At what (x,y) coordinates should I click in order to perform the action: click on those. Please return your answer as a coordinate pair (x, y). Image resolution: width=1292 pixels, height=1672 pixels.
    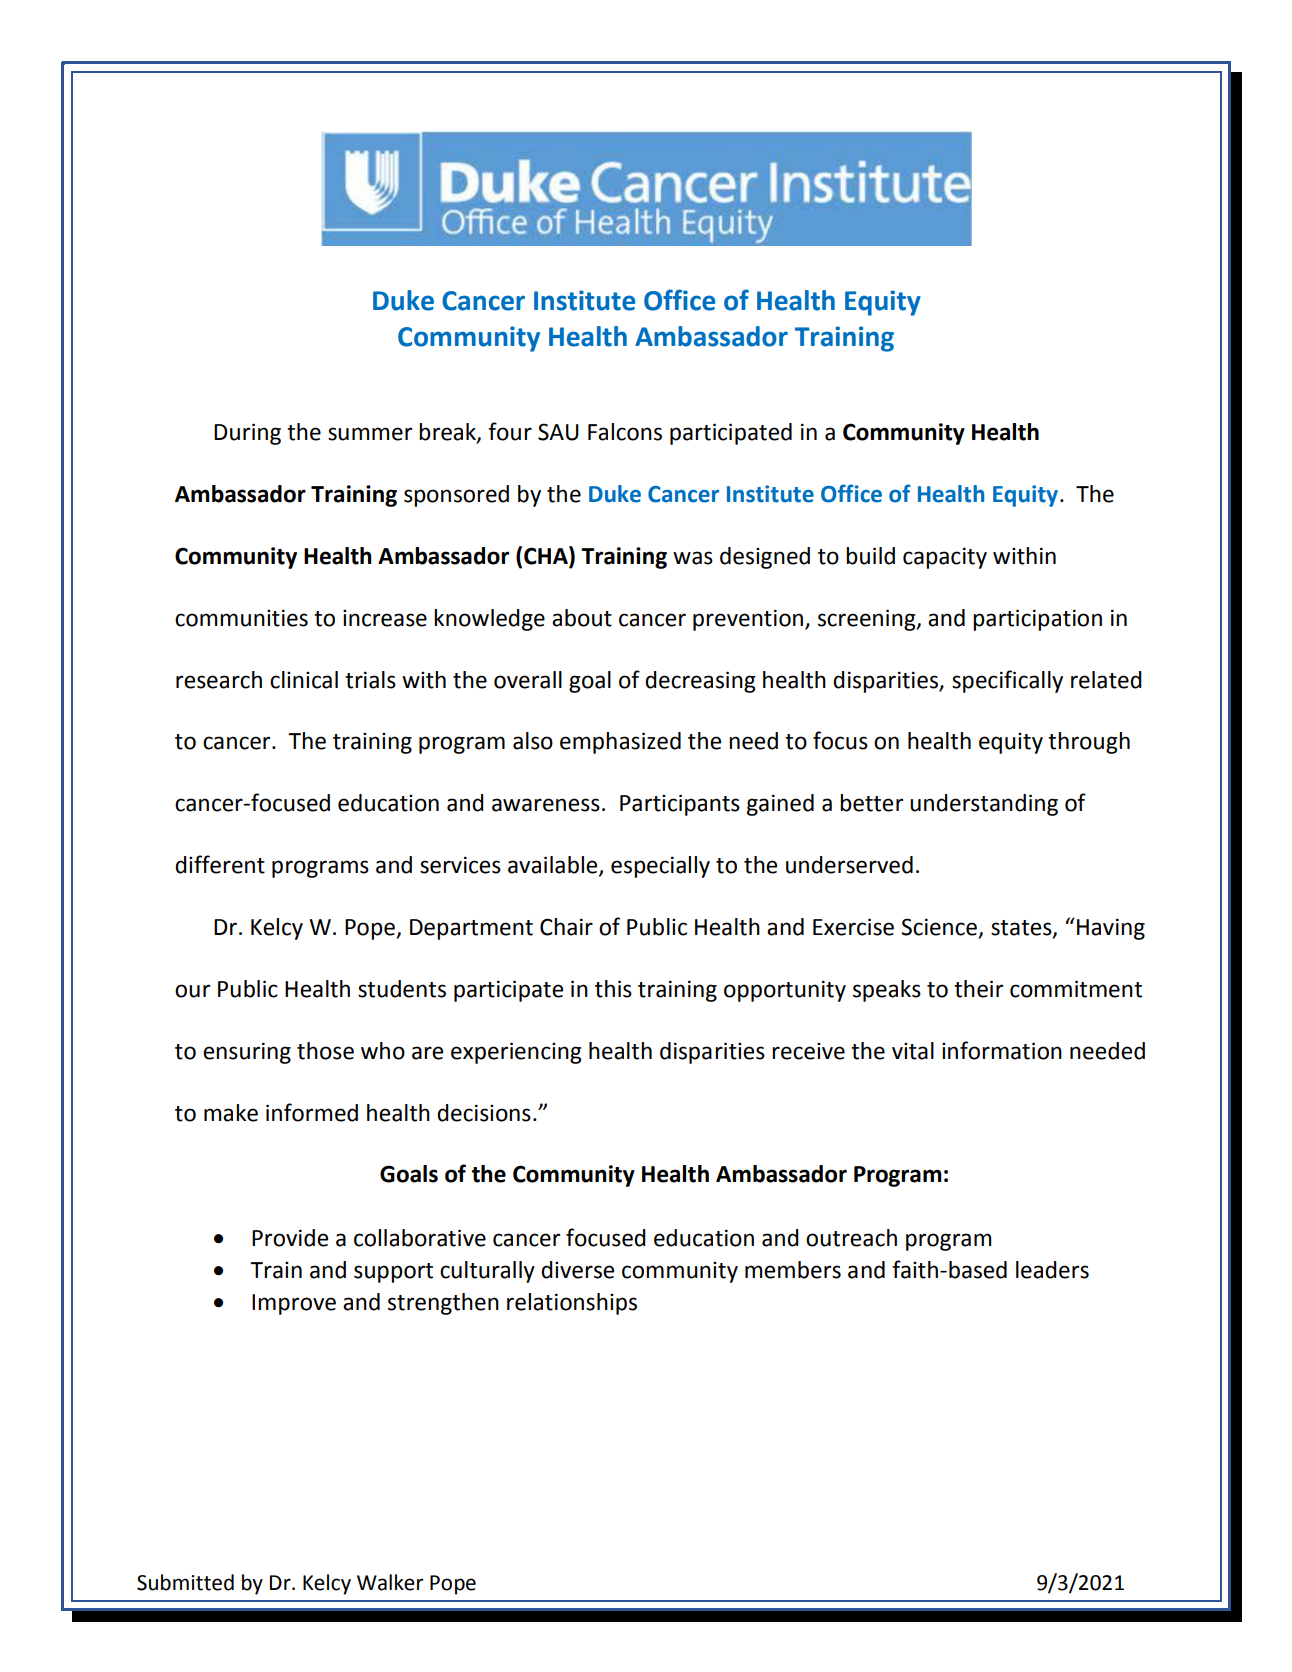
    Looking at the image, I should click on (325, 1051).
